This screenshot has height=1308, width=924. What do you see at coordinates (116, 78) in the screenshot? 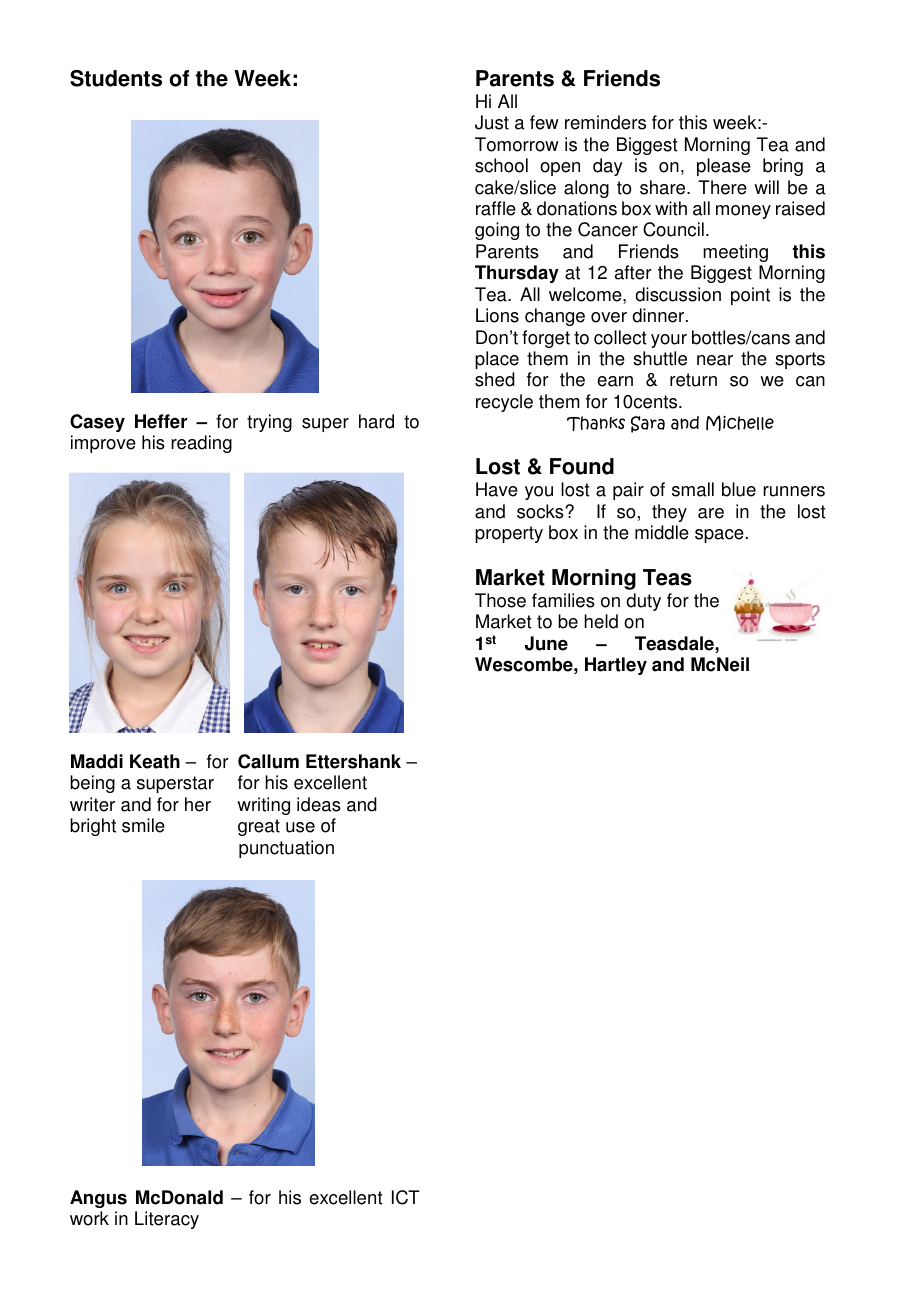
I see `Students` at bounding box center [116, 78].
